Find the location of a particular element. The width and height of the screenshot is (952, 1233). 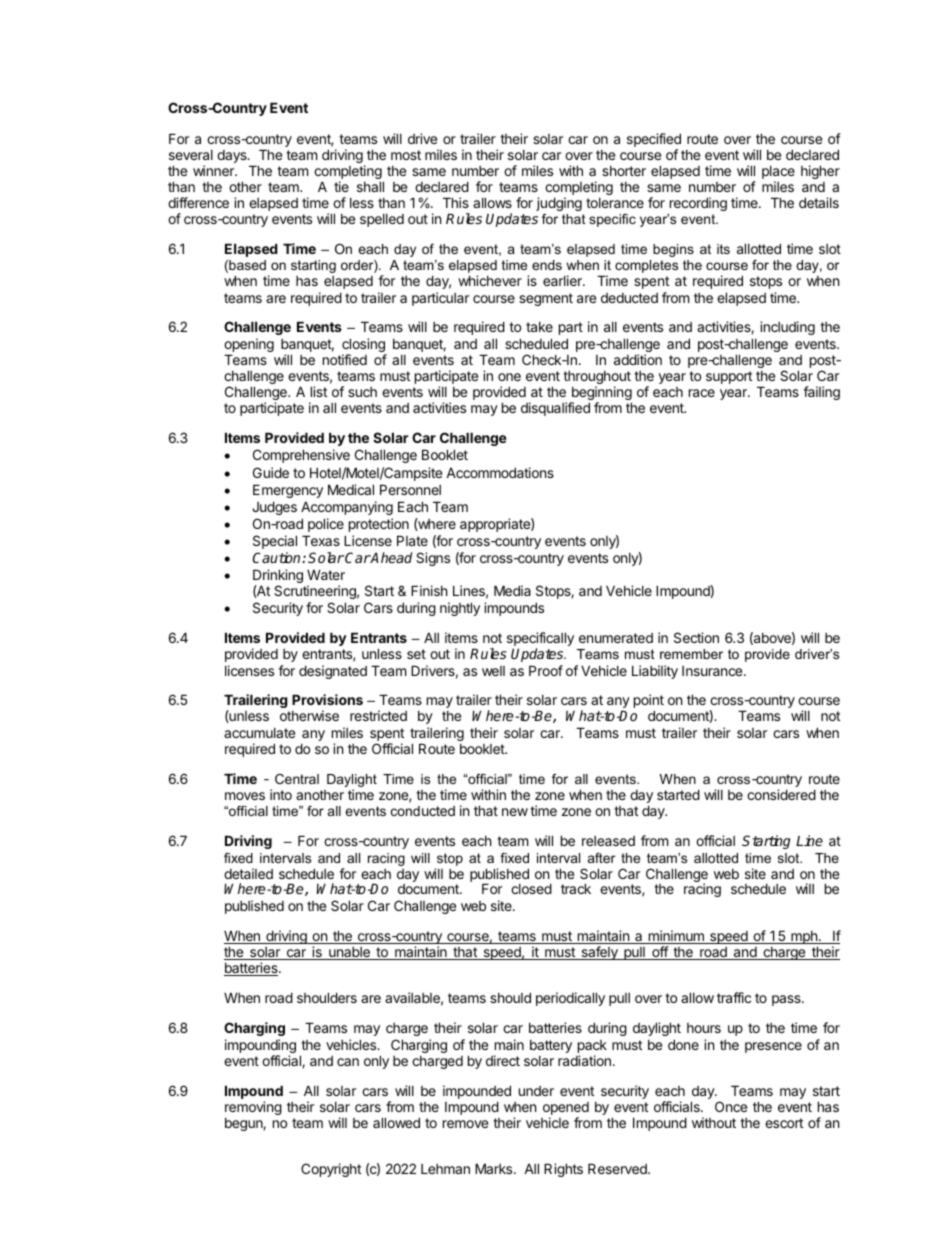

This is located at coordinates (456, 202).
